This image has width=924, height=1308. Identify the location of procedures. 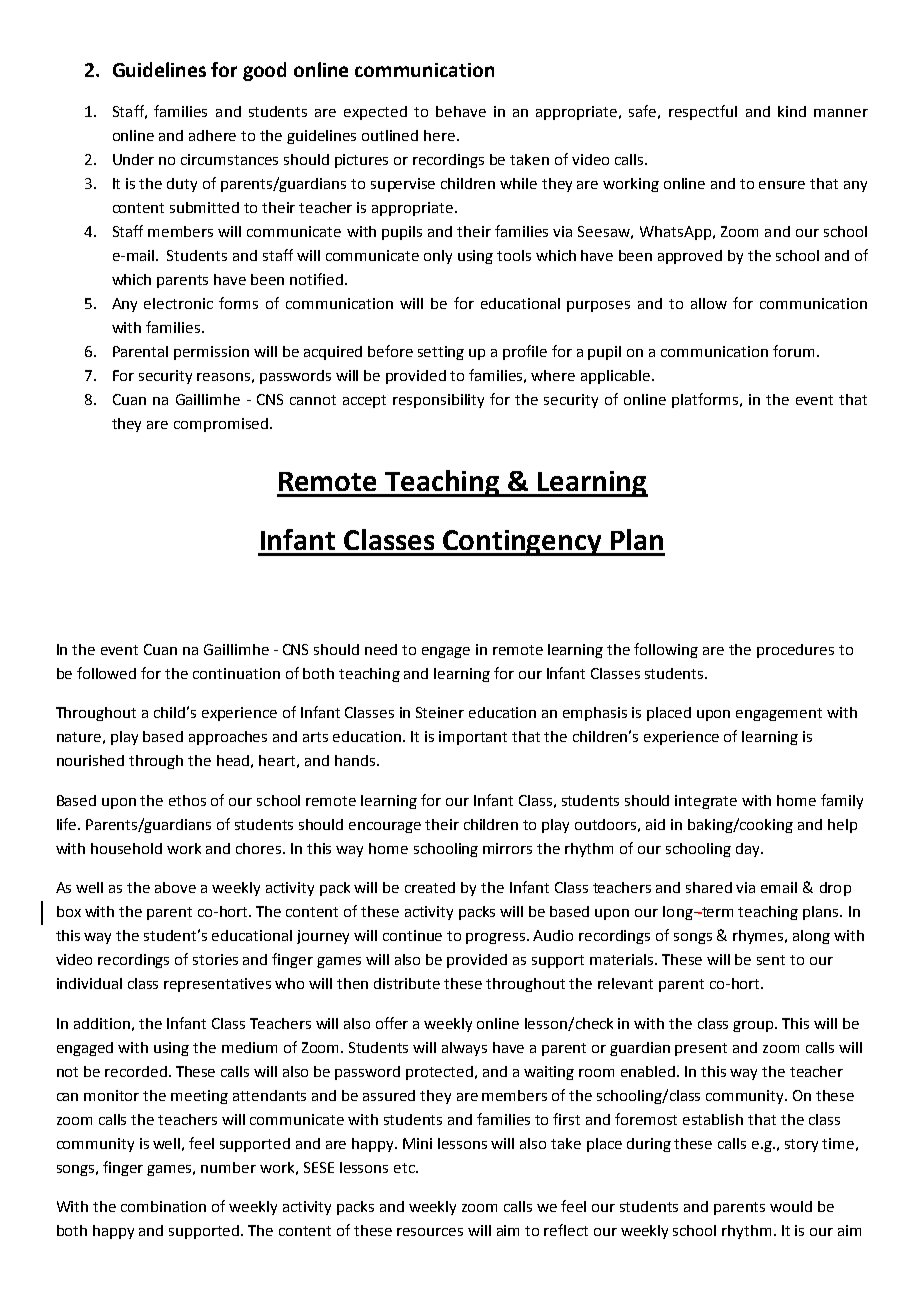
(795, 651).
